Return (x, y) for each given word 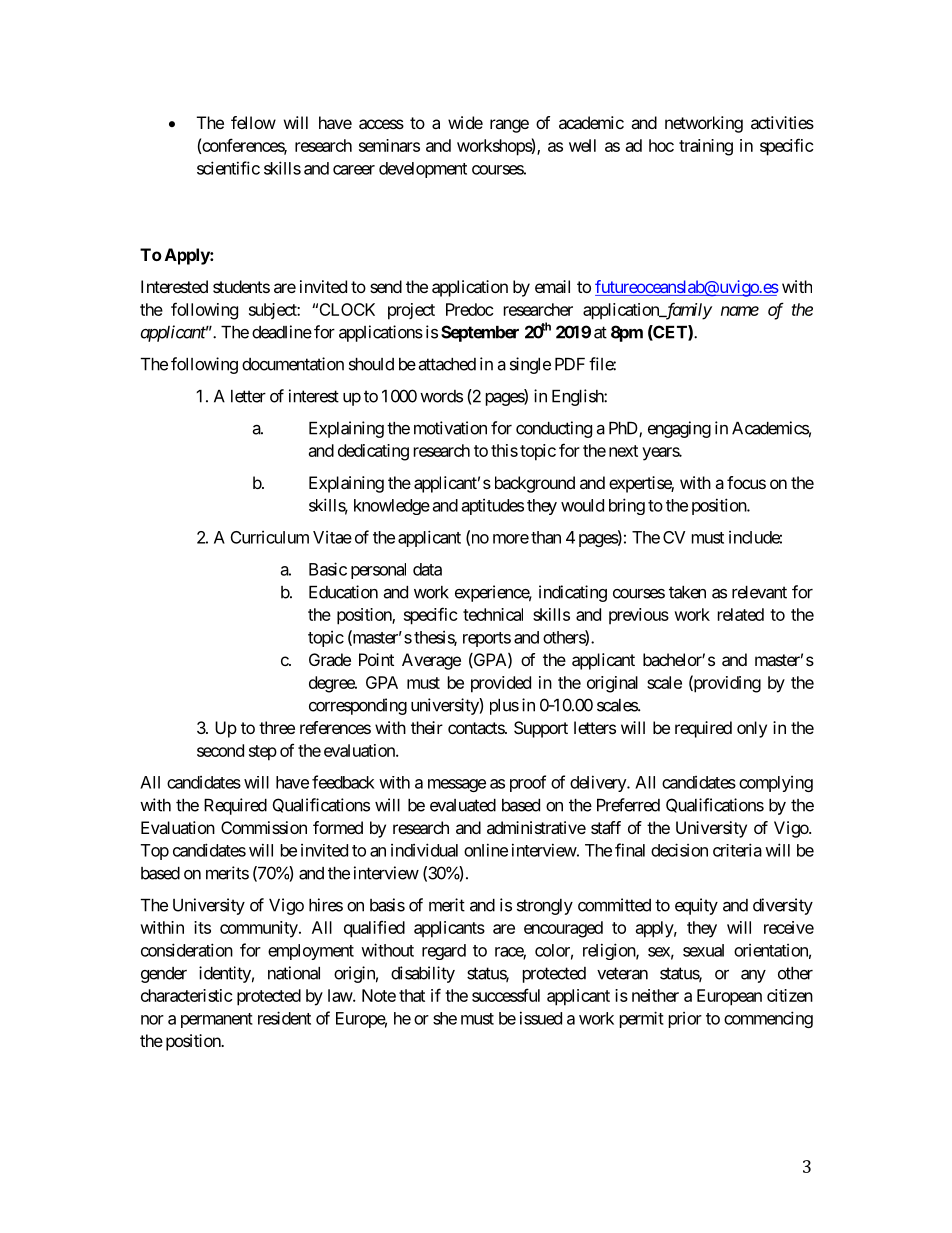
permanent (217, 1020)
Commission (264, 827)
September (480, 333)
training (706, 147)
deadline (282, 332)
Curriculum (270, 537)
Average (431, 661)
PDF (570, 364)
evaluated (463, 805)
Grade (330, 659)
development (423, 170)
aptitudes (493, 507)
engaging (679, 429)
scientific (228, 168)
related (741, 614)
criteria (737, 850)
